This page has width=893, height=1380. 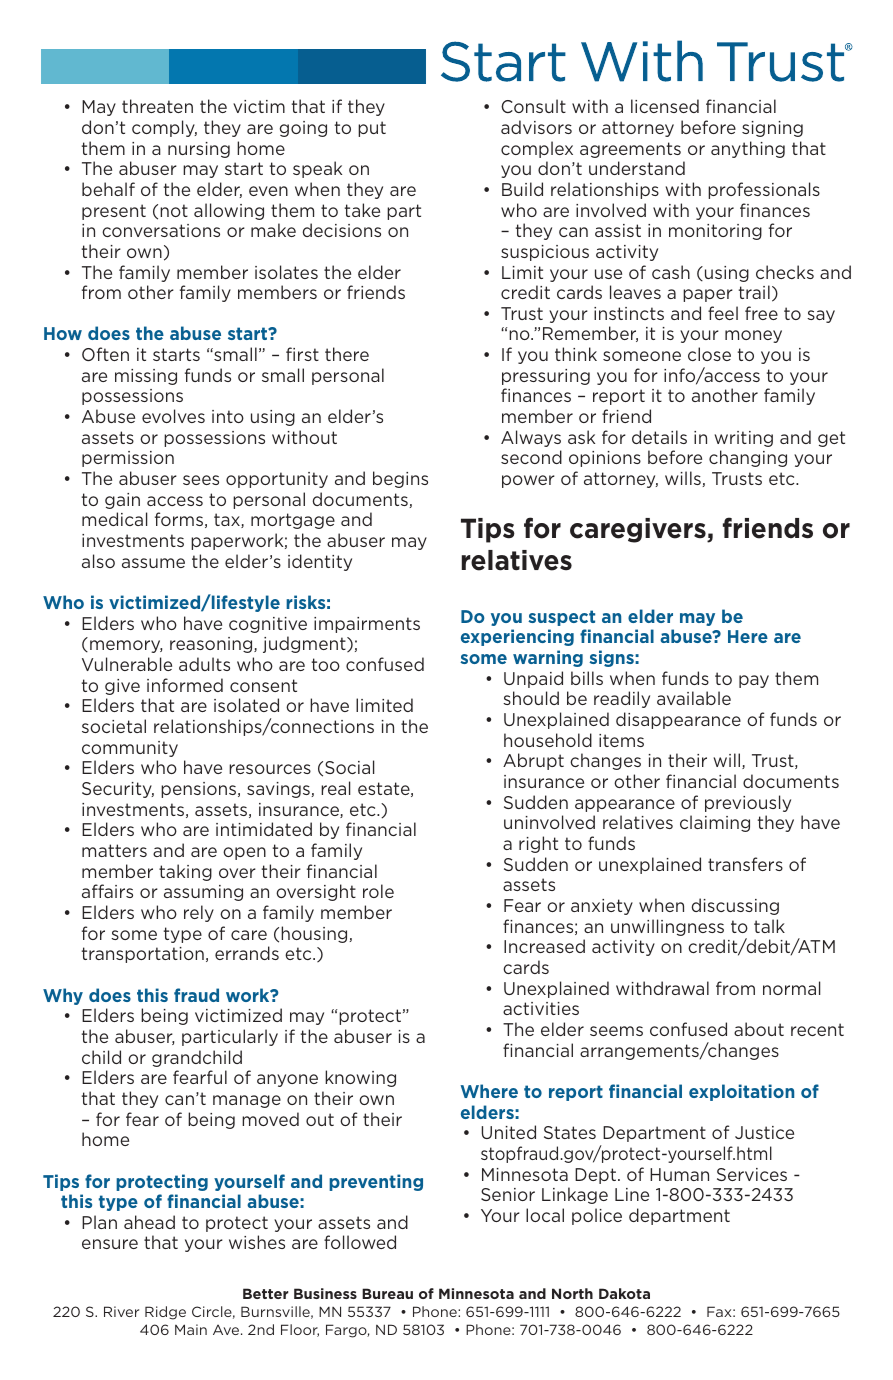 What do you see at coordinates (531, 698) in the page?
I see `should` at bounding box center [531, 698].
